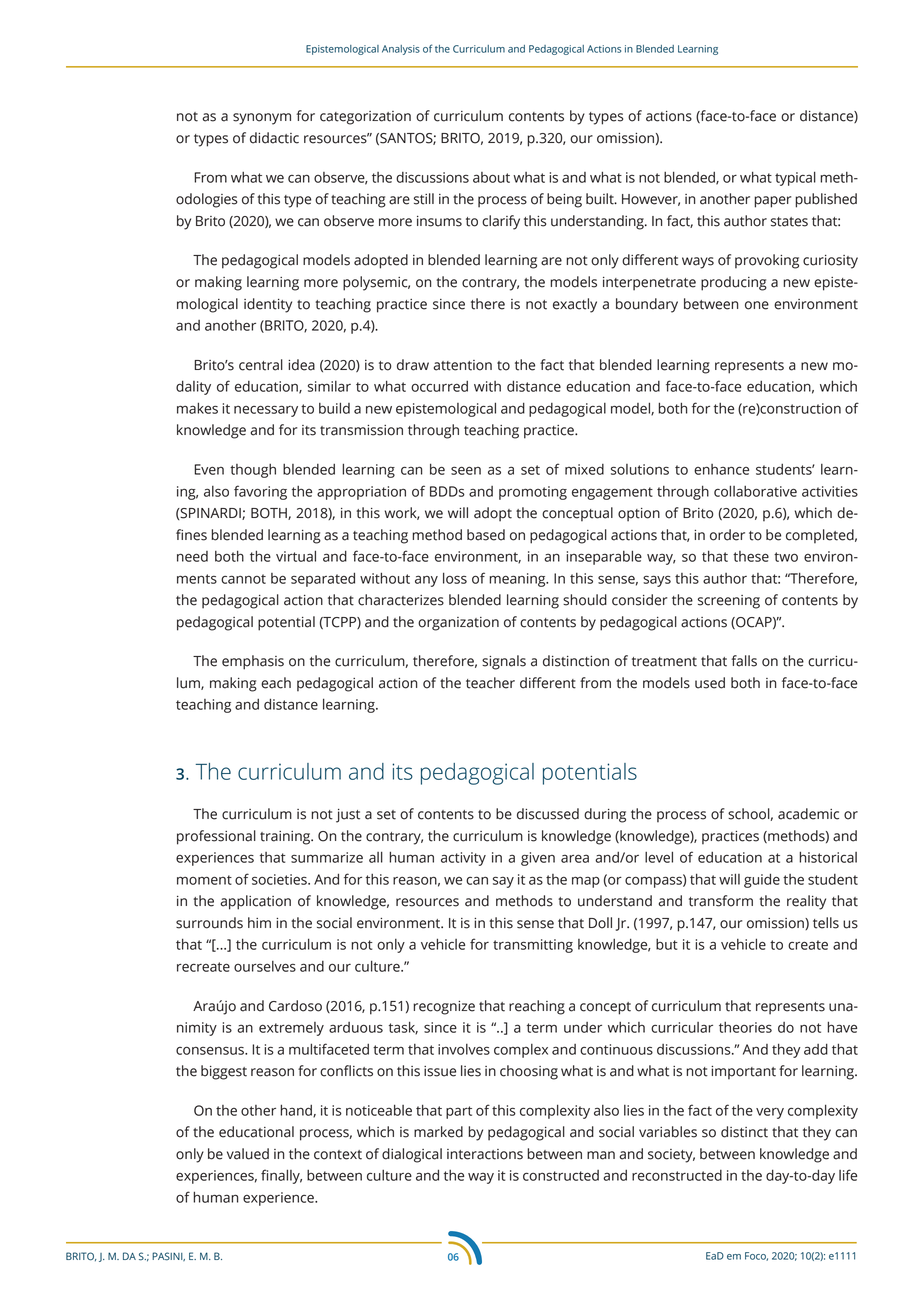 Image resolution: width=924 pixels, height=1308 pixels. I want to click on attention, so click(462, 365).
